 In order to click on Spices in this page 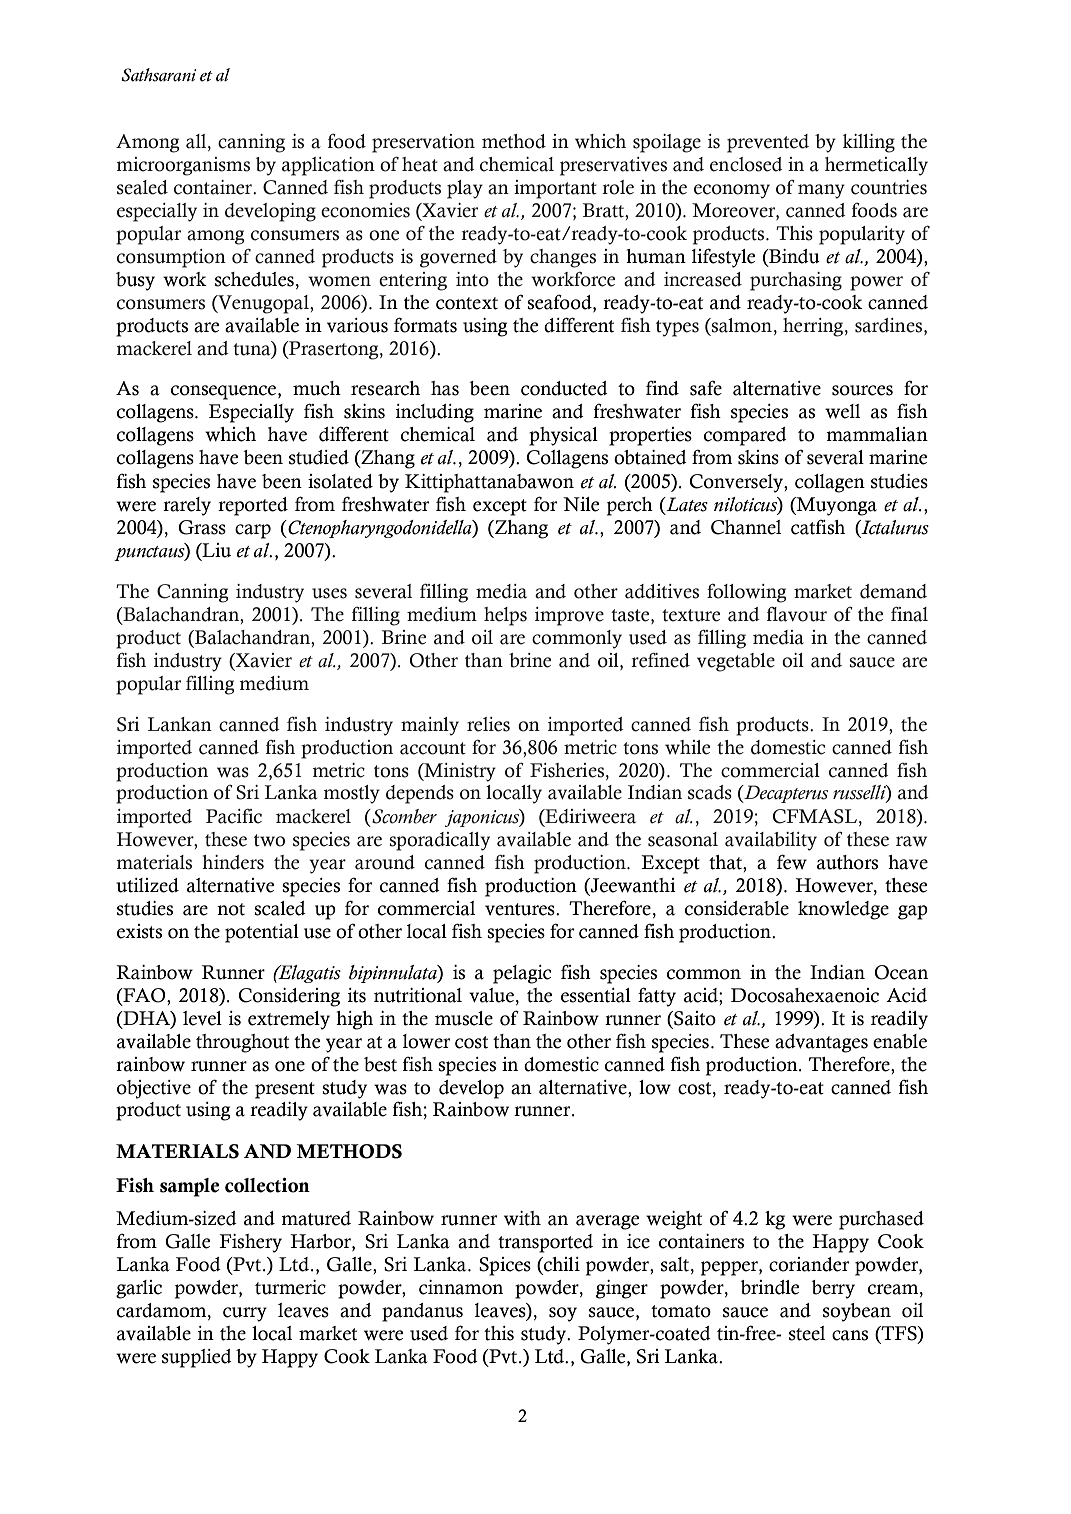, I will do `click(505, 1266)`.
